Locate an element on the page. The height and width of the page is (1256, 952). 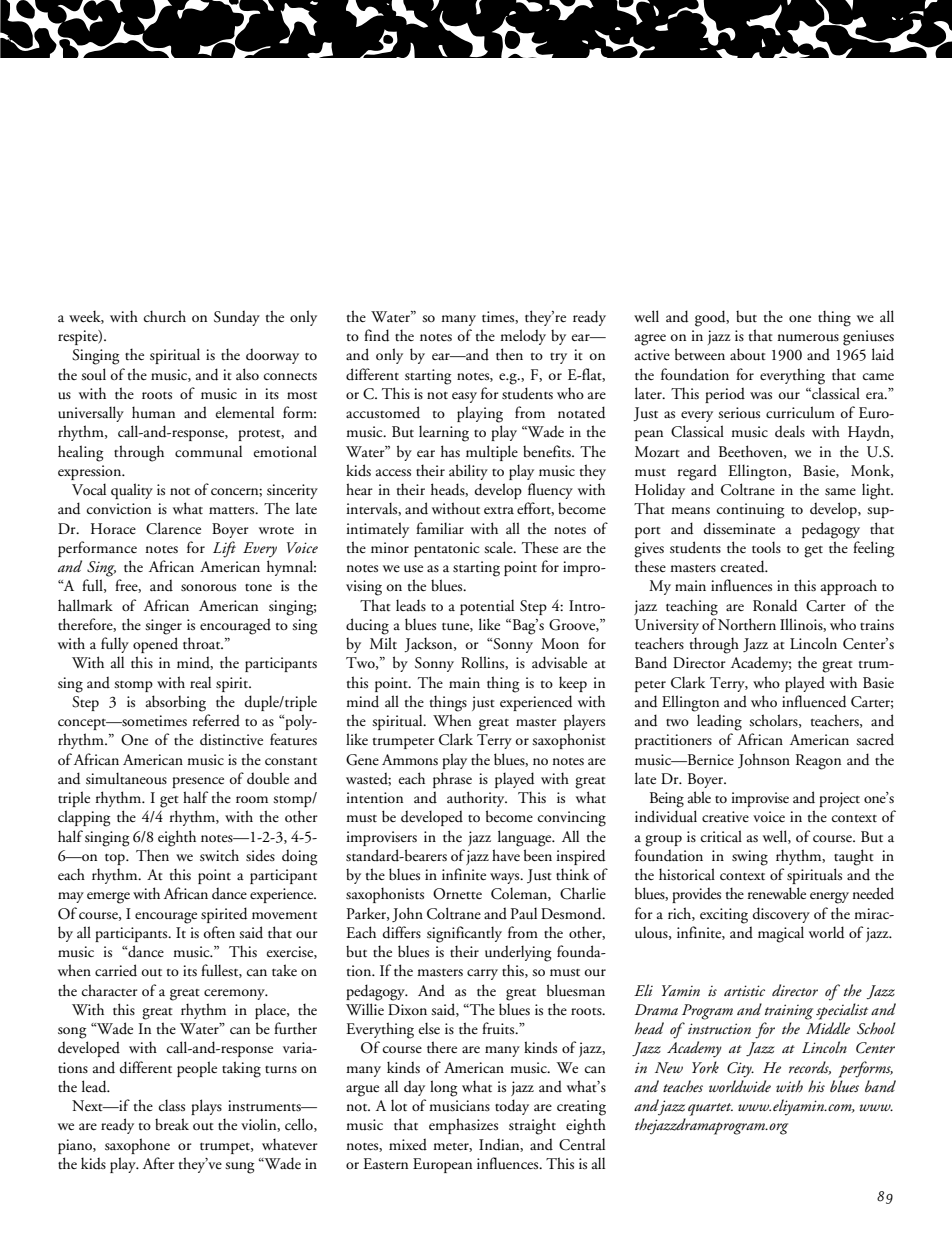
numerous is located at coordinates (808, 338).
